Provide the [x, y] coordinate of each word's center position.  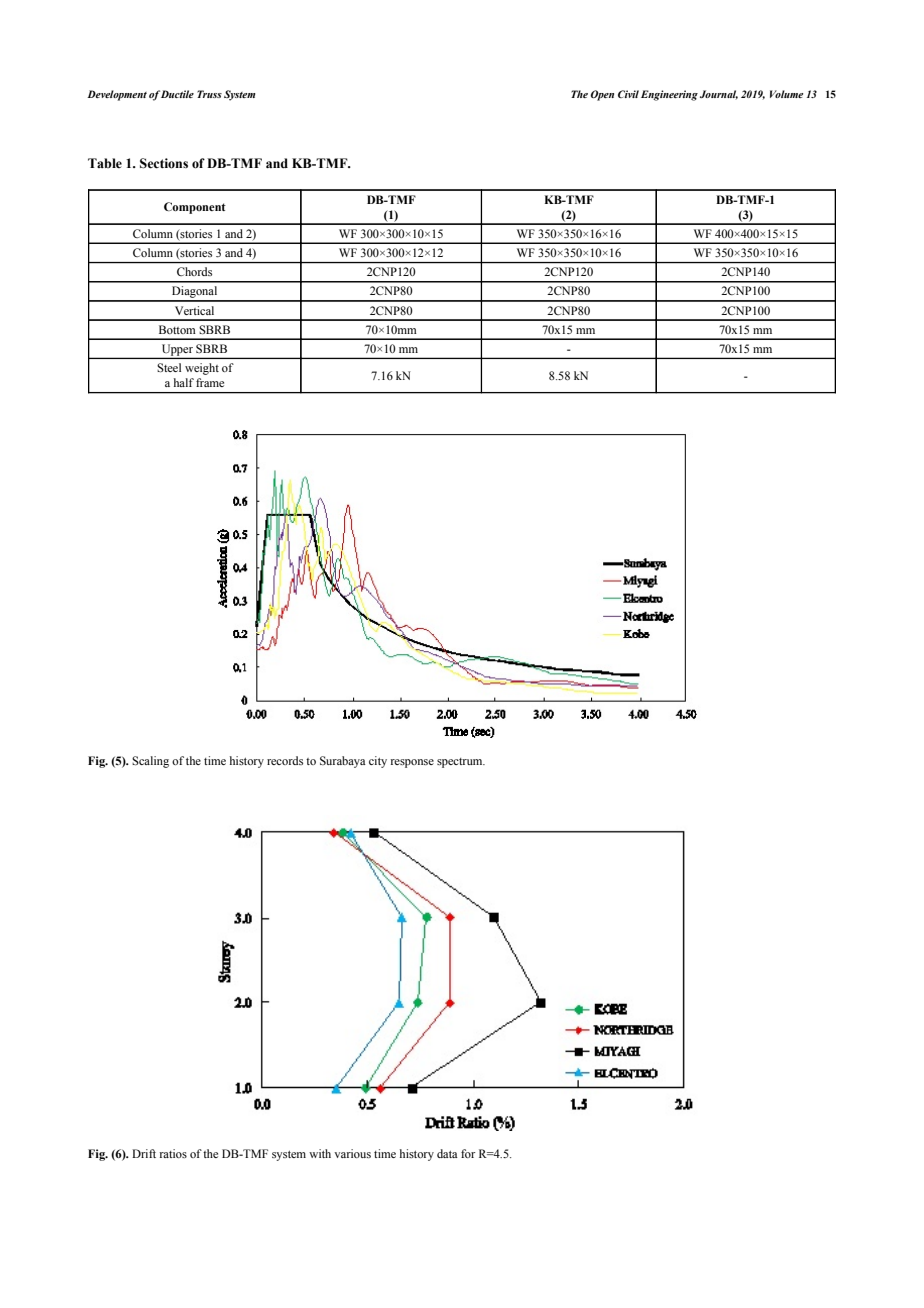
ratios [173, 1153]
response [412, 763]
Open [602, 95]
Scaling [150, 762]
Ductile [177, 94]
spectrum [461, 763]
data [447, 1153]
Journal [719, 95]
